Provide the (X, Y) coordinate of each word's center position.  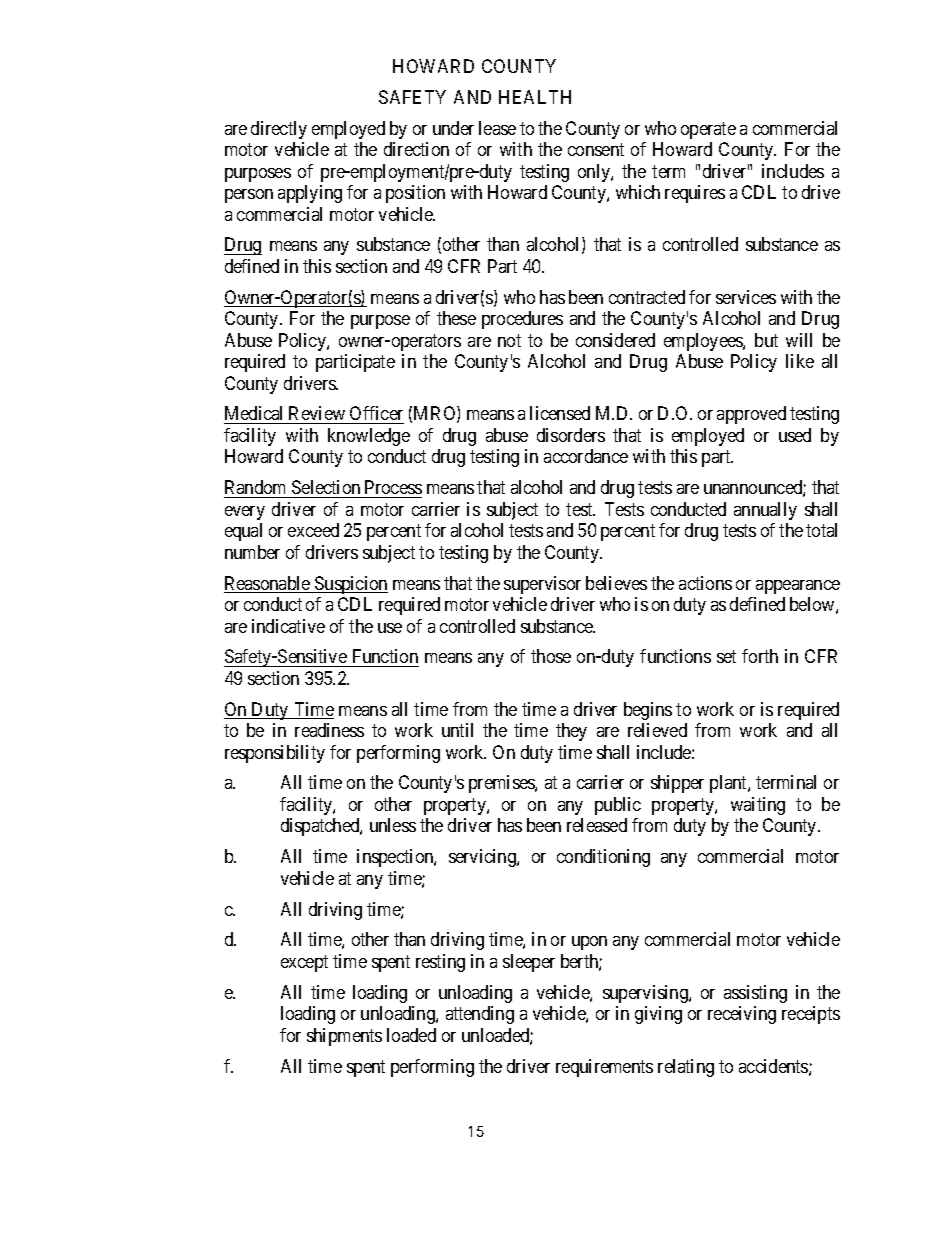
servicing (483, 858)
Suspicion (350, 585)
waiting (758, 806)
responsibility (275, 754)
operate (708, 130)
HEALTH (535, 97)
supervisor (542, 585)
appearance (798, 587)
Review (317, 415)
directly (279, 130)
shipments (344, 1037)
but (766, 340)
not (509, 340)
